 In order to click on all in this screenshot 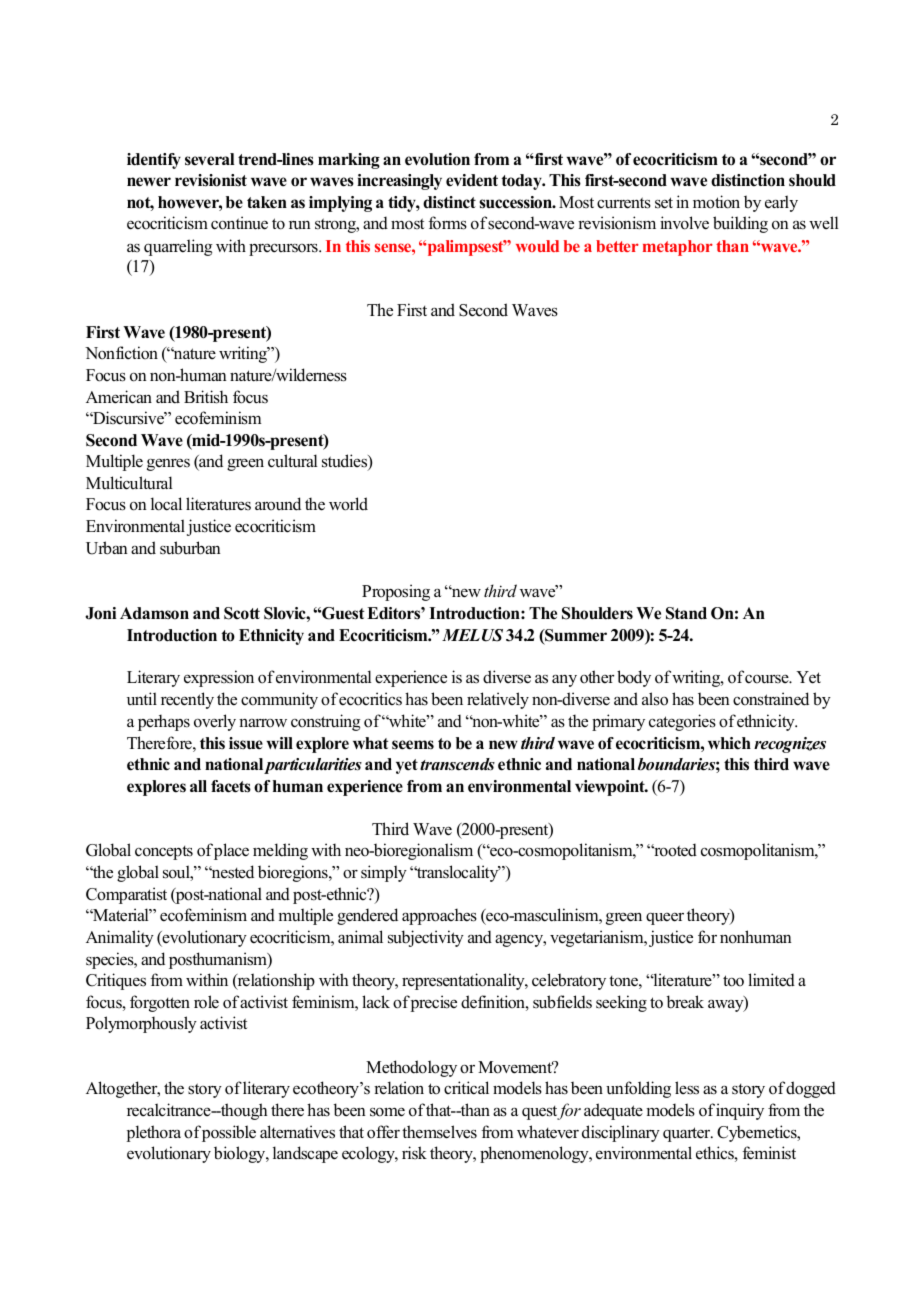, I will do `click(198, 786)`.
